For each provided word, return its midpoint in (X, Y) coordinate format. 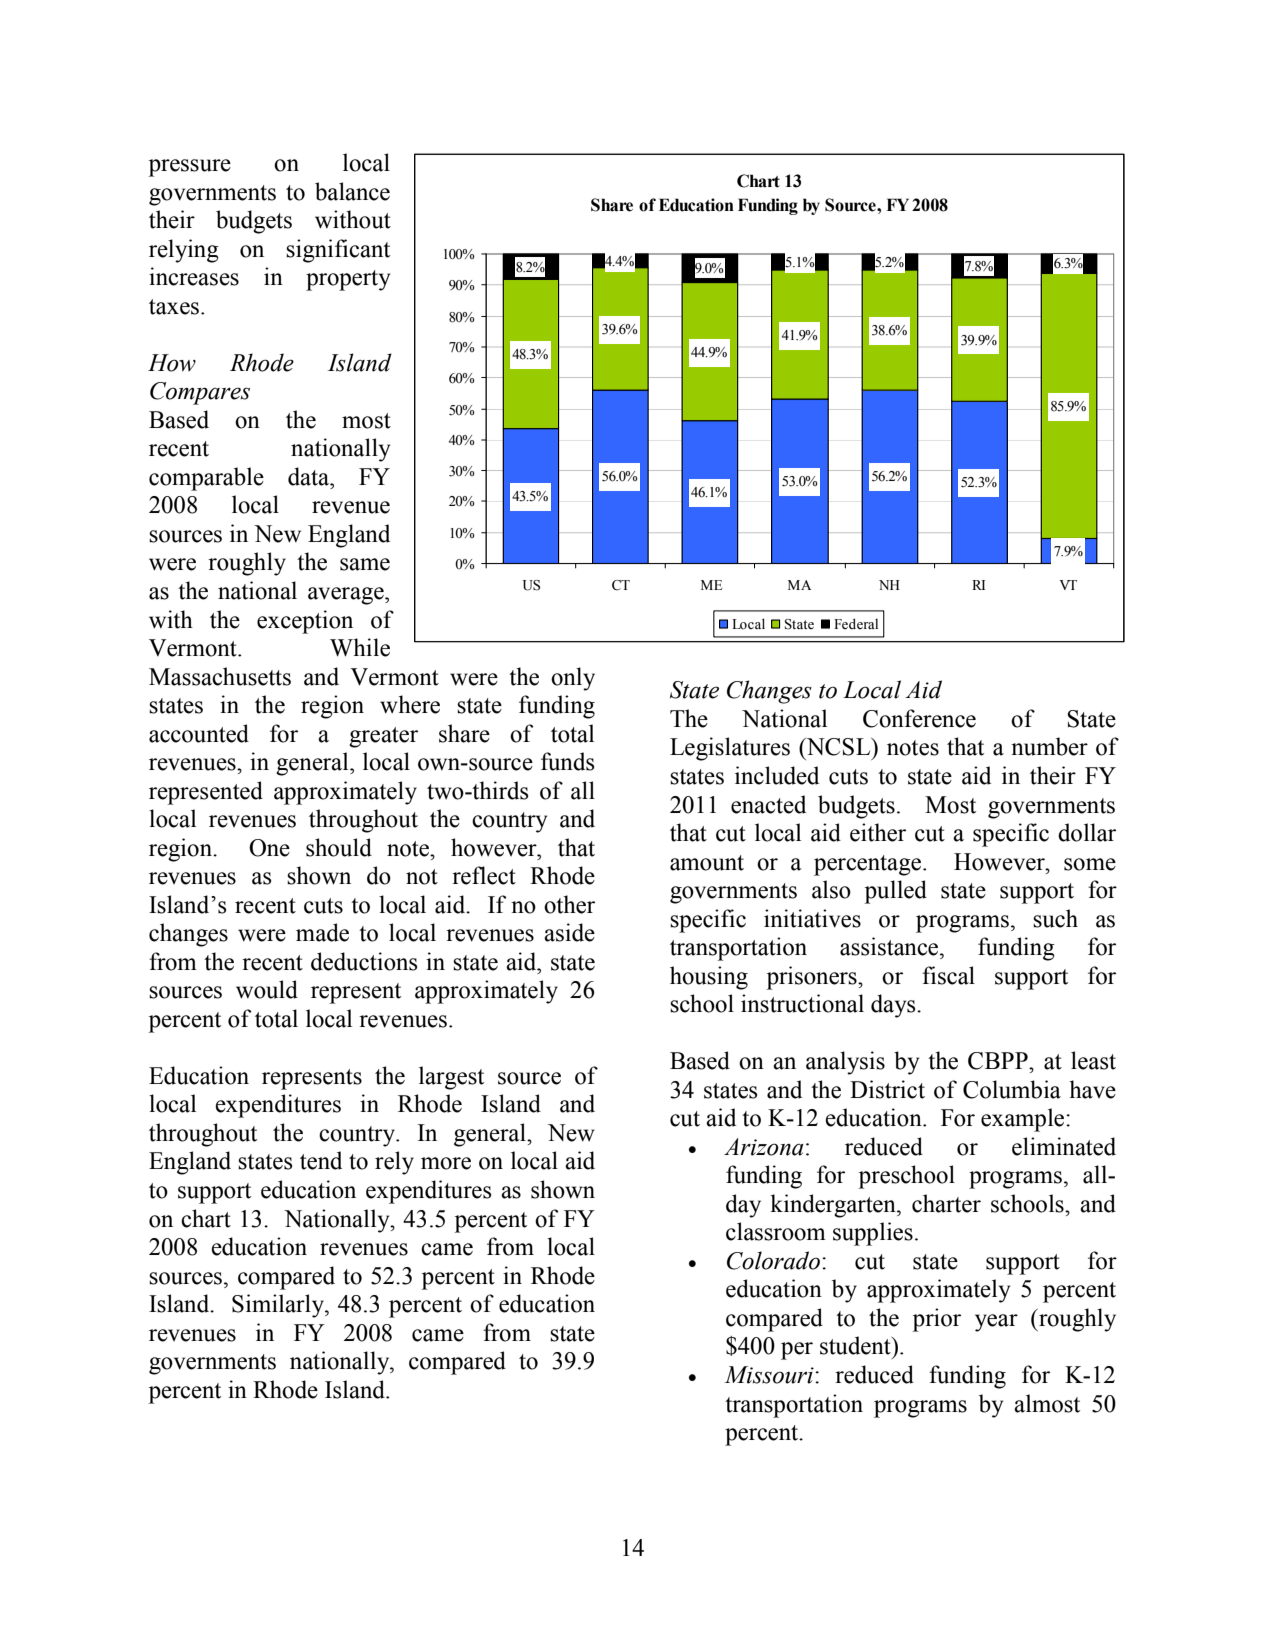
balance (352, 191)
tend (321, 1160)
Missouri (770, 1375)
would (267, 989)
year (996, 1323)
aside (569, 932)
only (573, 679)
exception (305, 622)
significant (338, 251)
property (348, 280)
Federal (856, 623)
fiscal (948, 975)
